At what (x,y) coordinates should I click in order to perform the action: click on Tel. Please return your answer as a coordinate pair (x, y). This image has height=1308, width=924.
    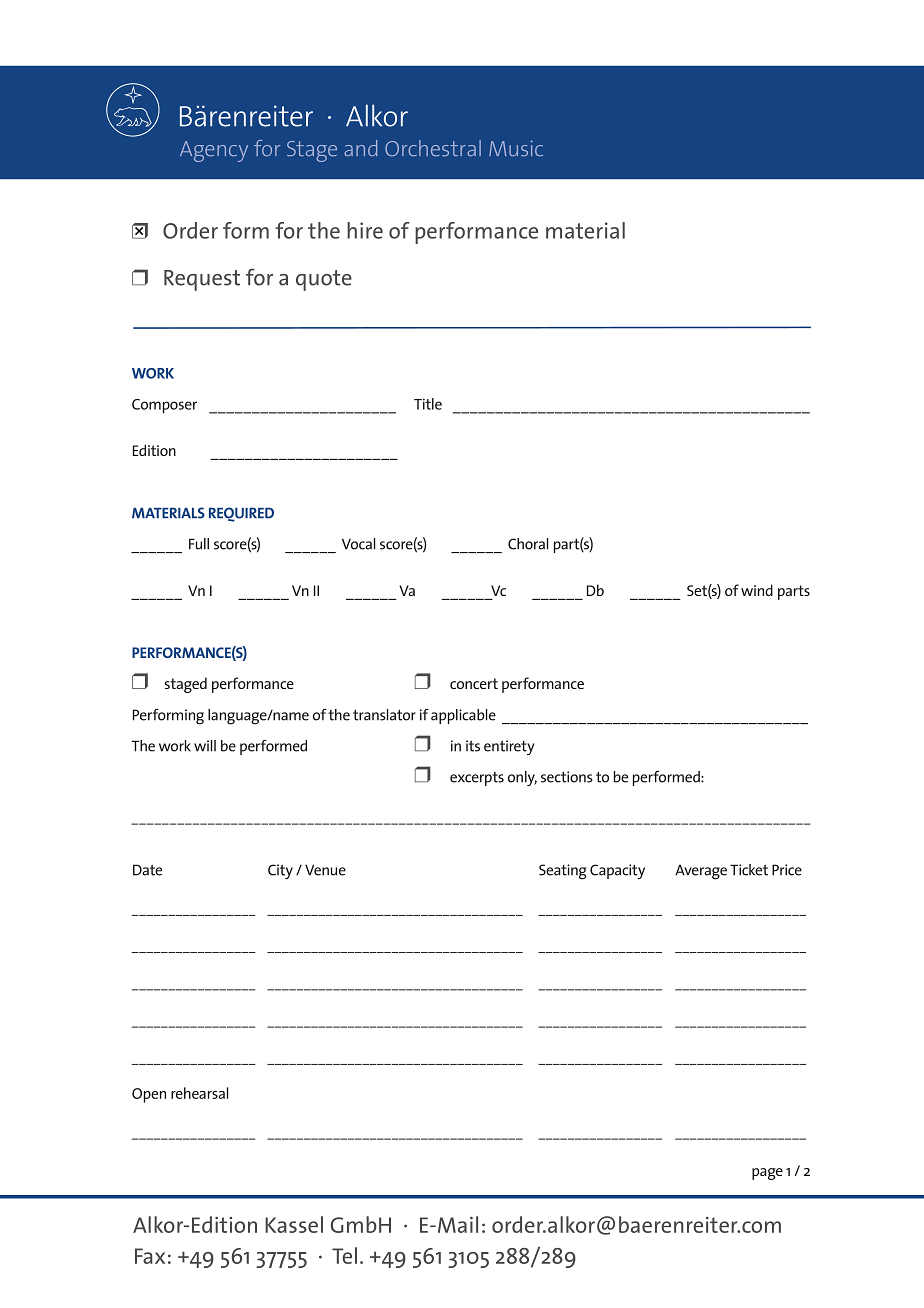
    Looking at the image, I should click on (344, 1255).
